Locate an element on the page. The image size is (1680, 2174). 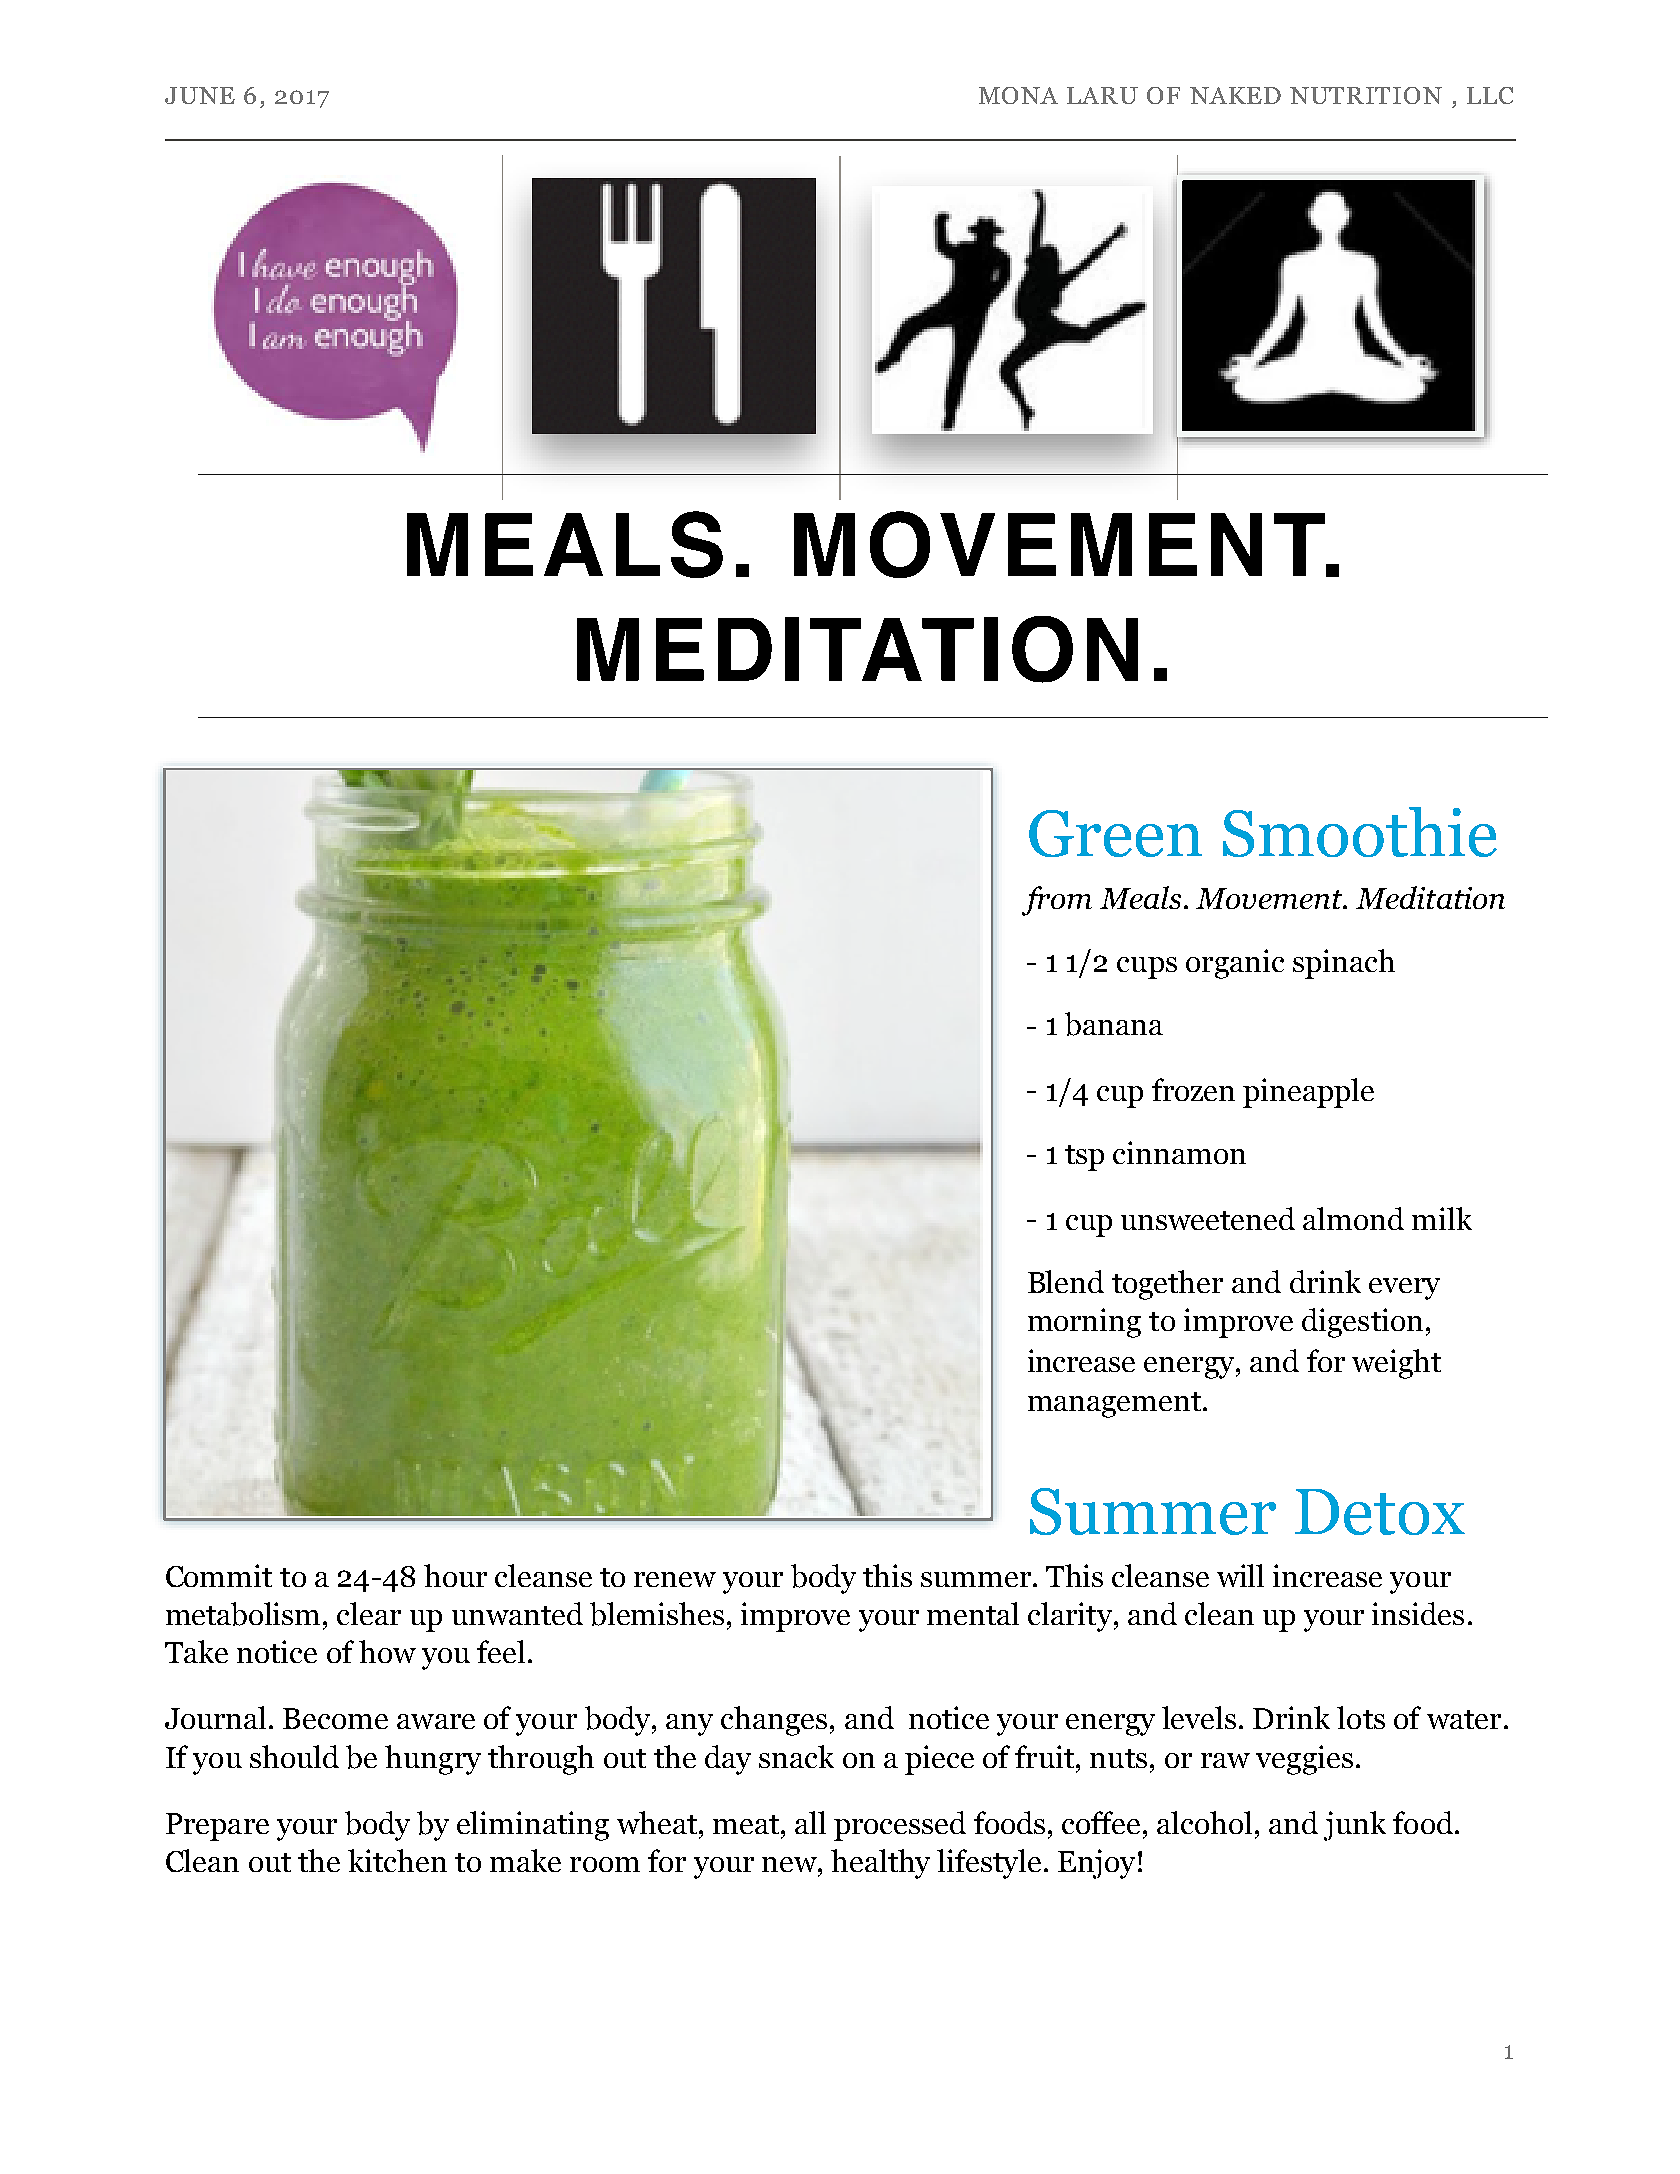
banana is located at coordinates (1114, 1024).
